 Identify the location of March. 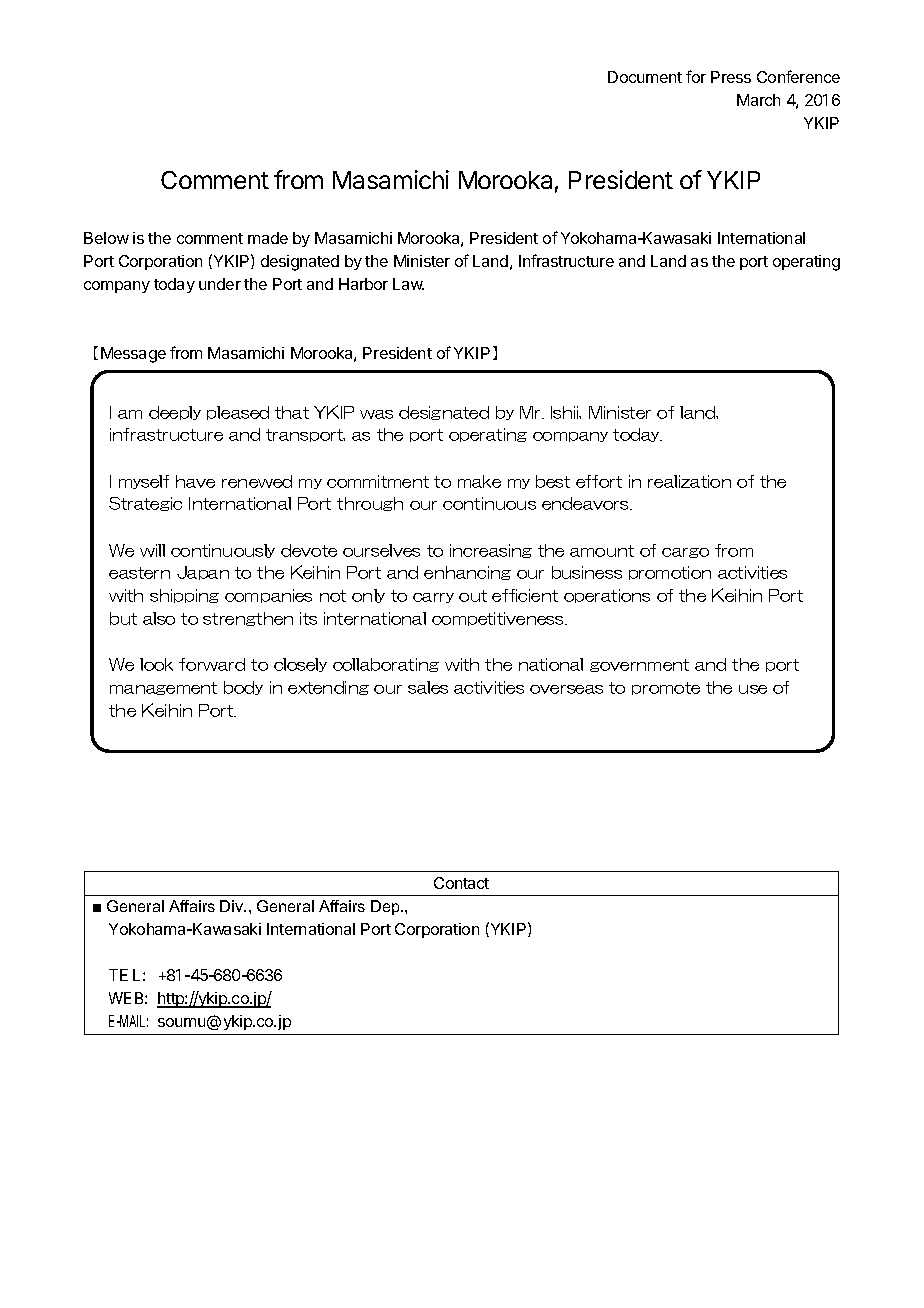
(758, 100).
